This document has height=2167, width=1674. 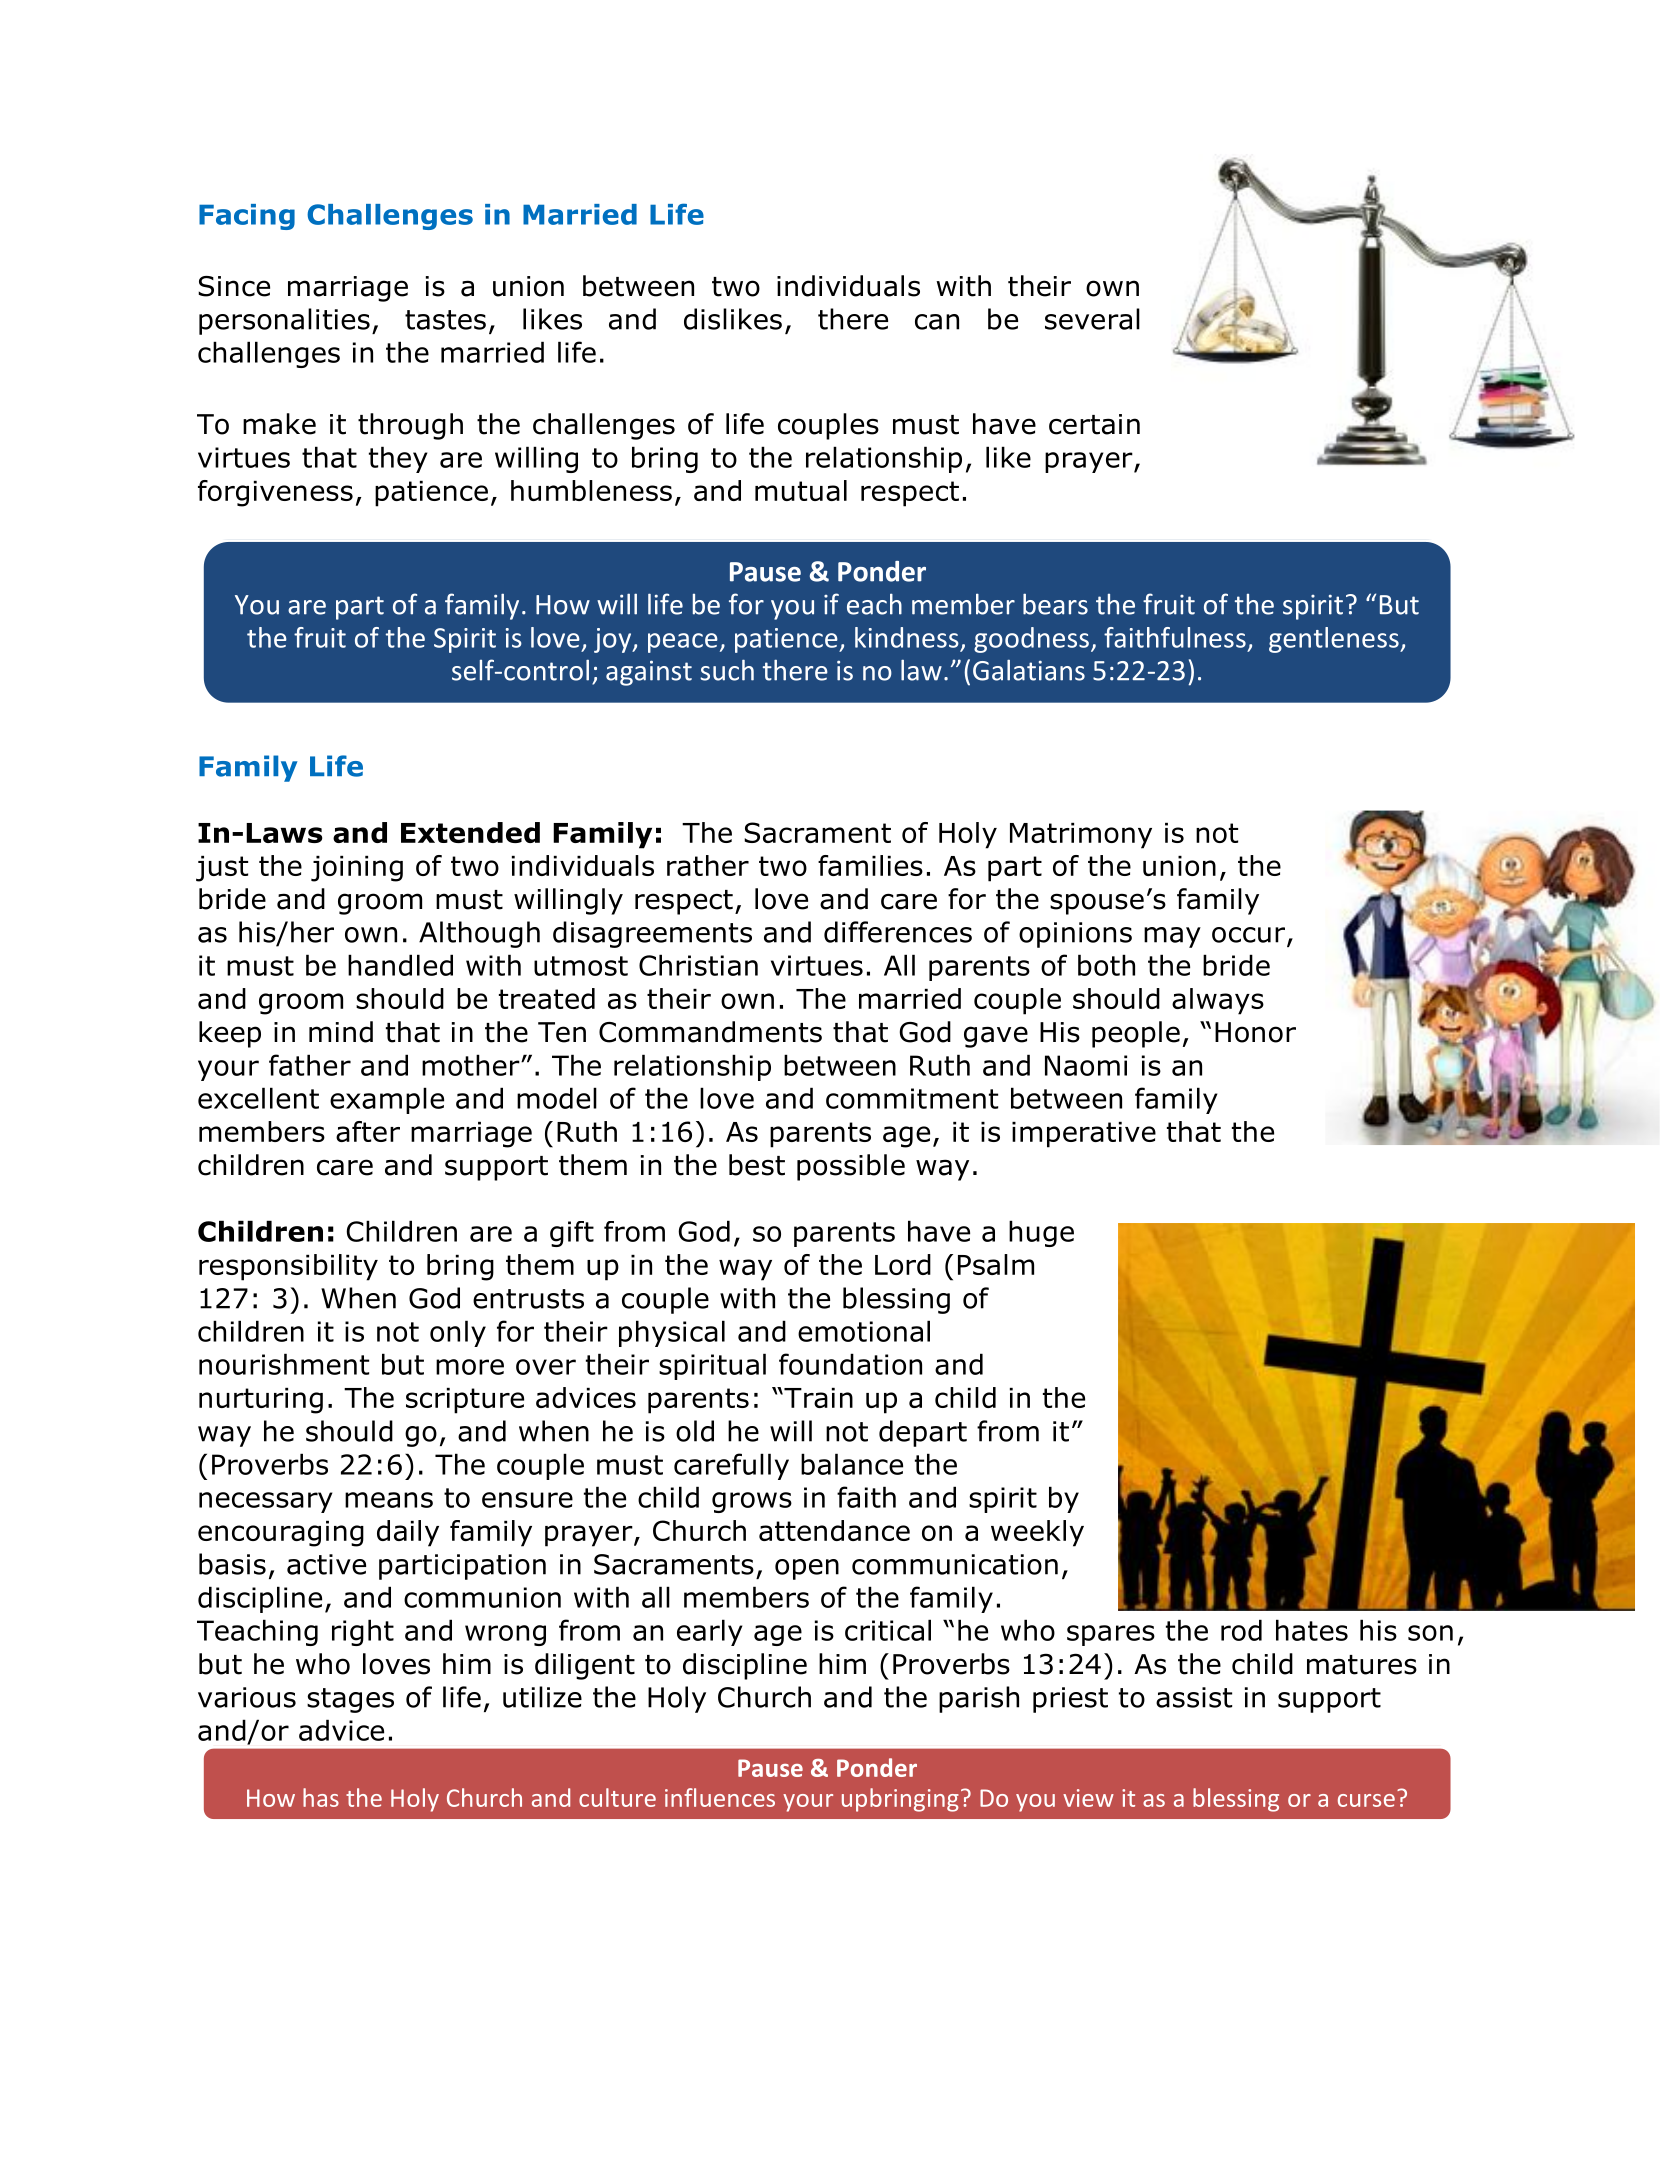 I want to click on has, so click(x=321, y=1797).
